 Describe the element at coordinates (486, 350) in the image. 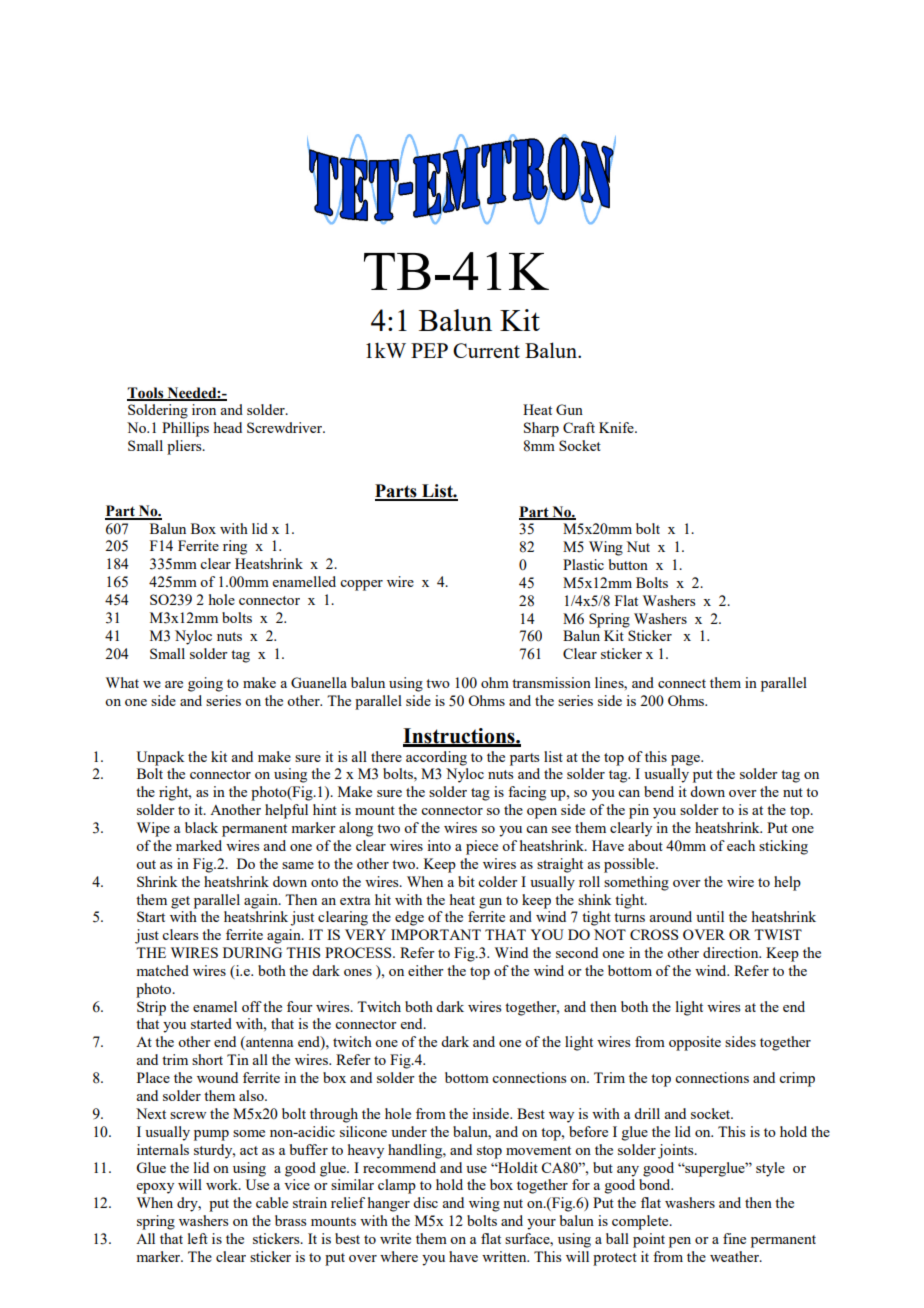

I see `Current` at that location.
